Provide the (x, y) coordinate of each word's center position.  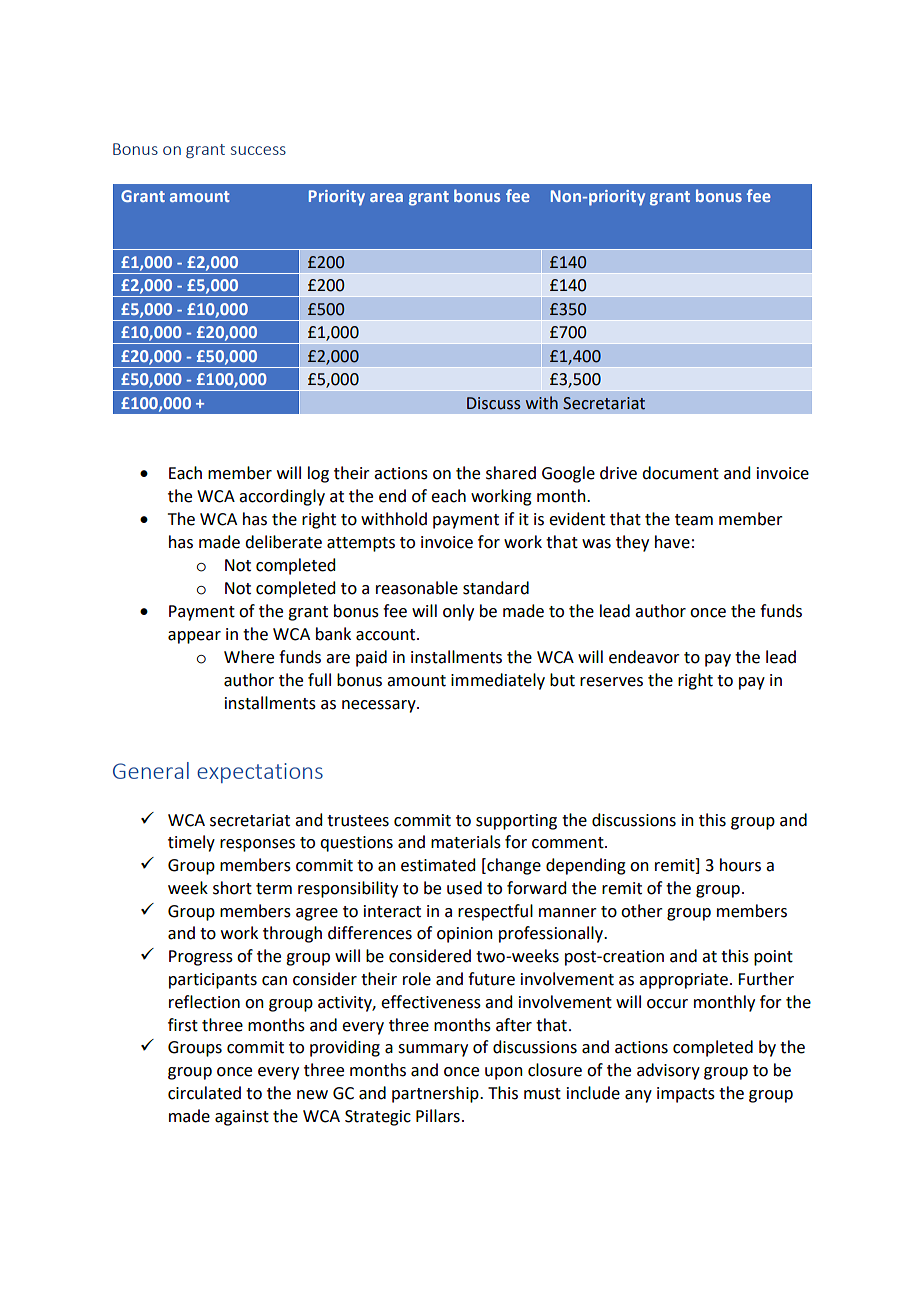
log (318, 474)
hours (740, 865)
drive (618, 473)
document (680, 473)
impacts (686, 1095)
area (386, 197)
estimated (438, 865)
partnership (436, 1094)
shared (511, 473)
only (458, 612)
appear (194, 637)
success (258, 150)
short (232, 888)
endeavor (644, 657)
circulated (204, 1093)
